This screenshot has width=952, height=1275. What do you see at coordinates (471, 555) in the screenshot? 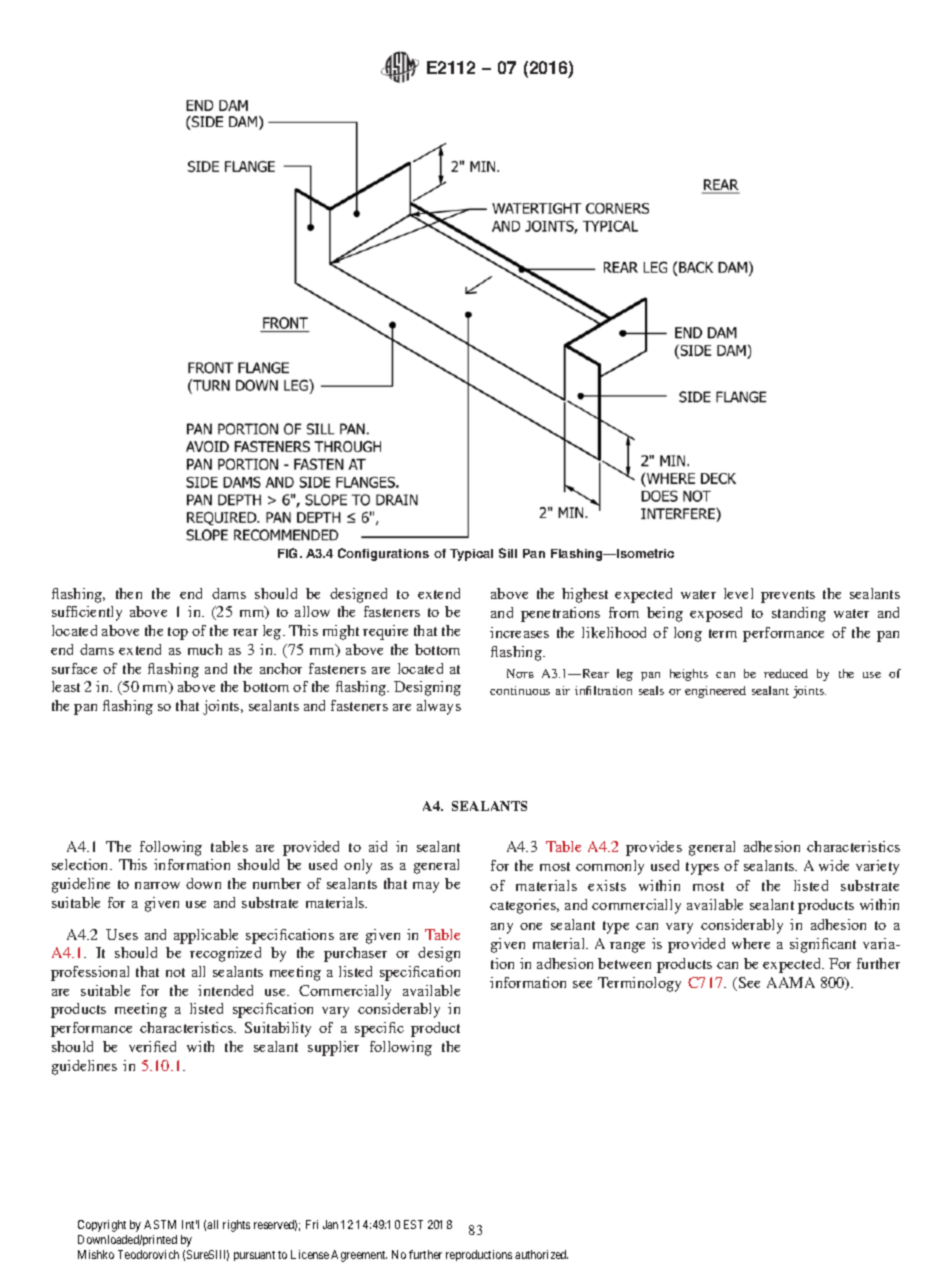
I see `Typical` at bounding box center [471, 555].
